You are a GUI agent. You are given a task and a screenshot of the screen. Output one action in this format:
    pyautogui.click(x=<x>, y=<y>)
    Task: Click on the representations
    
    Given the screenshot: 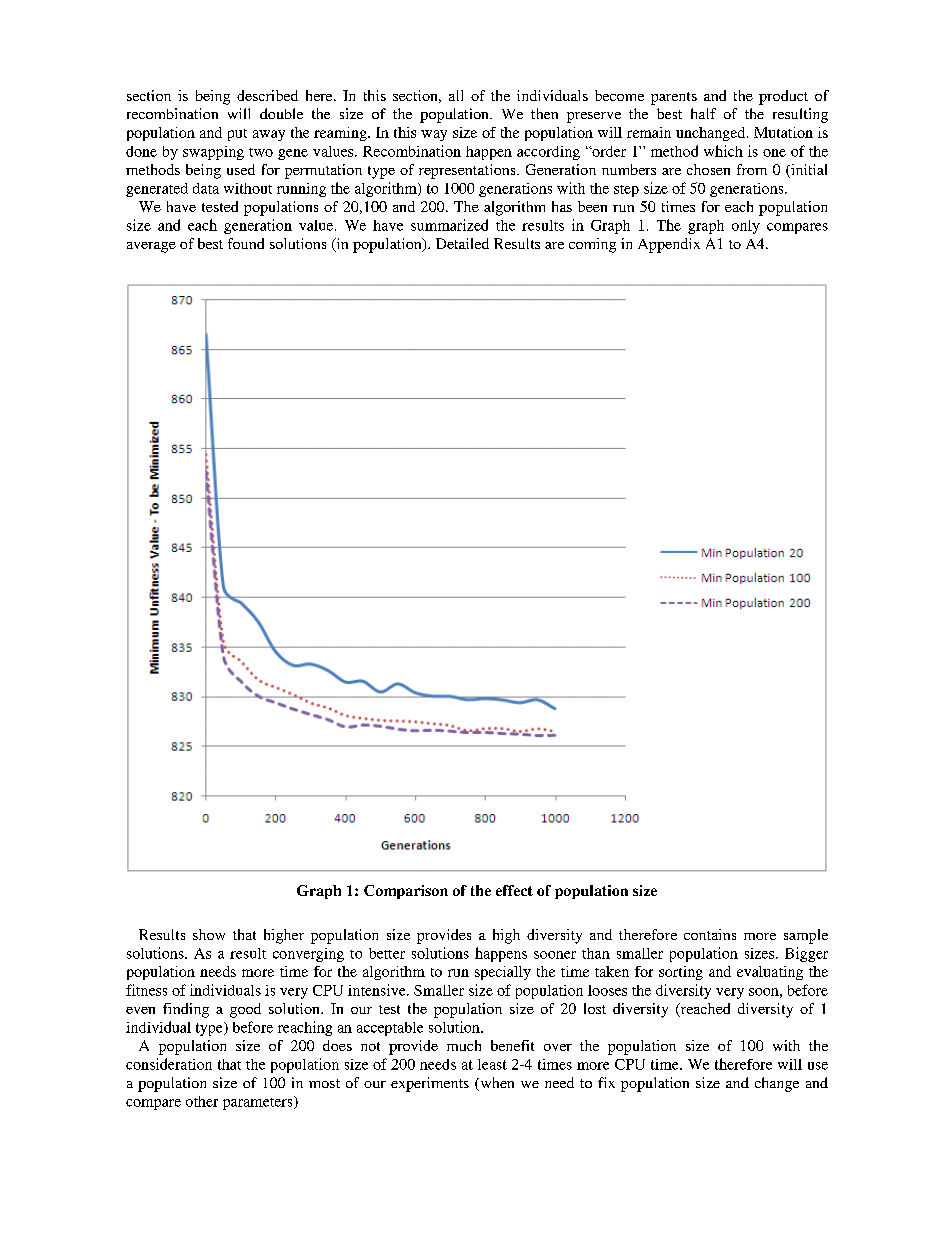 What is the action you would take?
    pyautogui.click(x=468, y=171)
